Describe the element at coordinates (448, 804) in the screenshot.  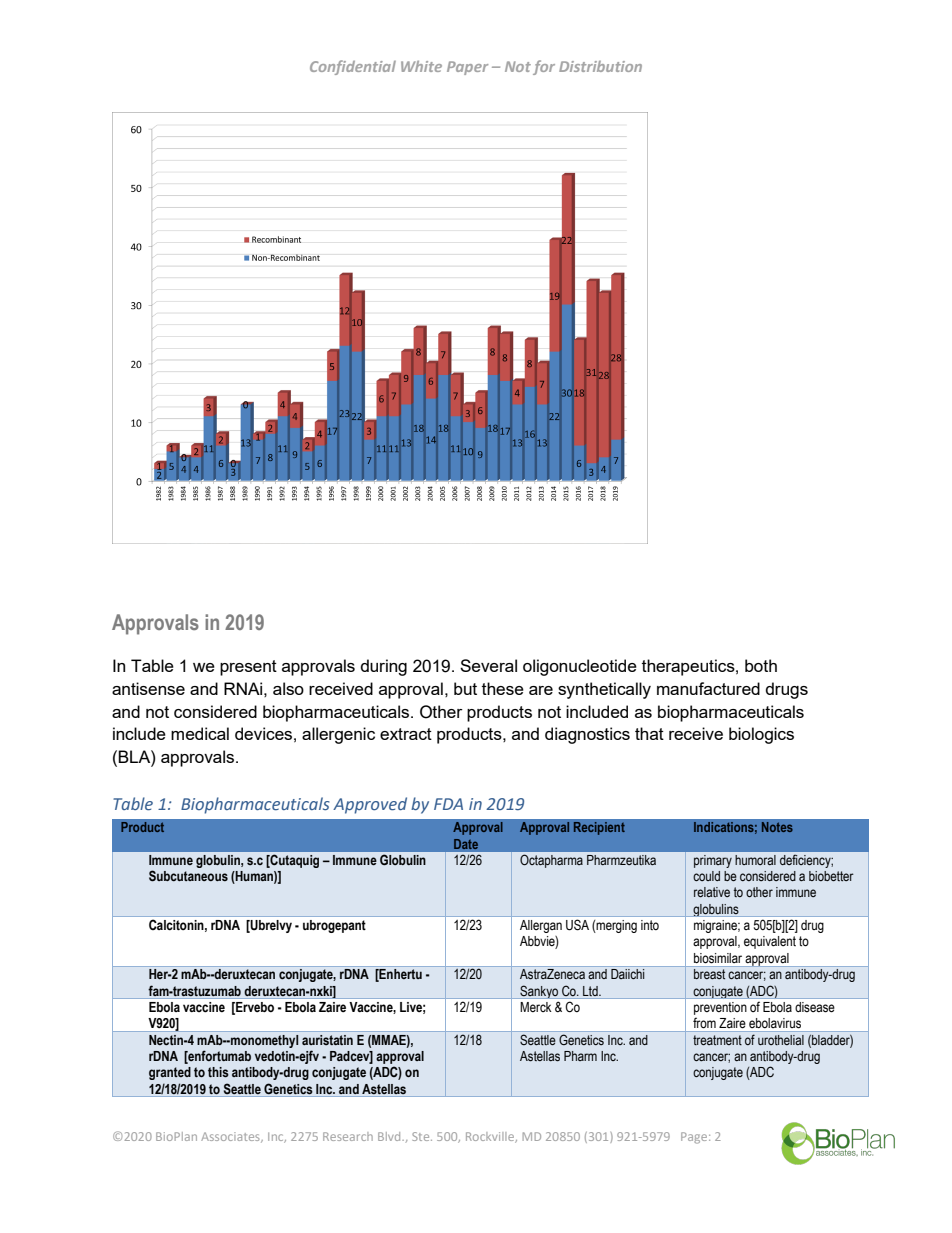
I see `FDA` at that location.
